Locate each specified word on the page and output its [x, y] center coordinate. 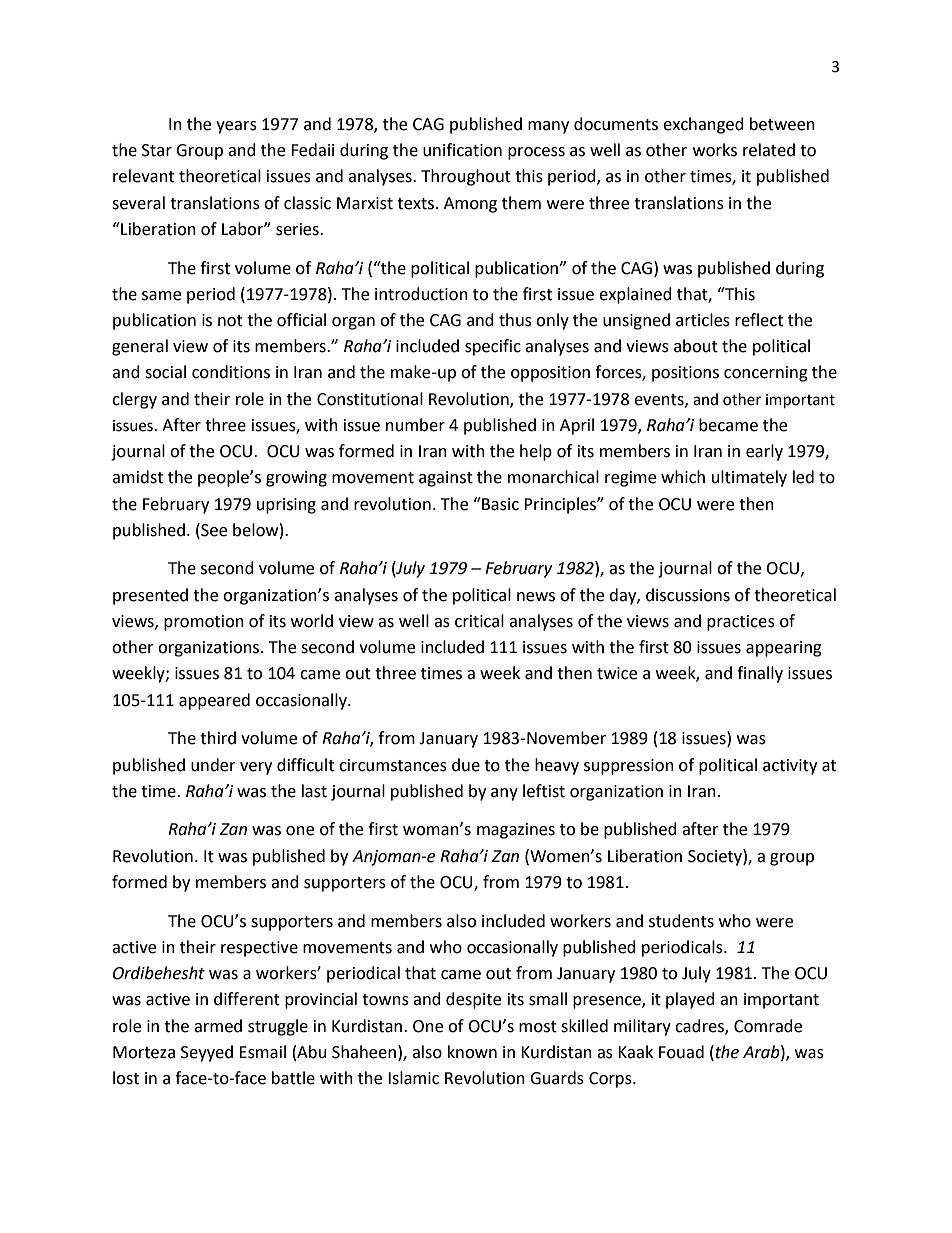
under [213, 765]
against [446, 479]
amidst [137, 477]
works [715, 150]
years [236, 127]
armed [218, 1026]
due [466, 765]
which [683, 477]
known [472, 1052]
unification [462, 150]
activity [790, 767]
